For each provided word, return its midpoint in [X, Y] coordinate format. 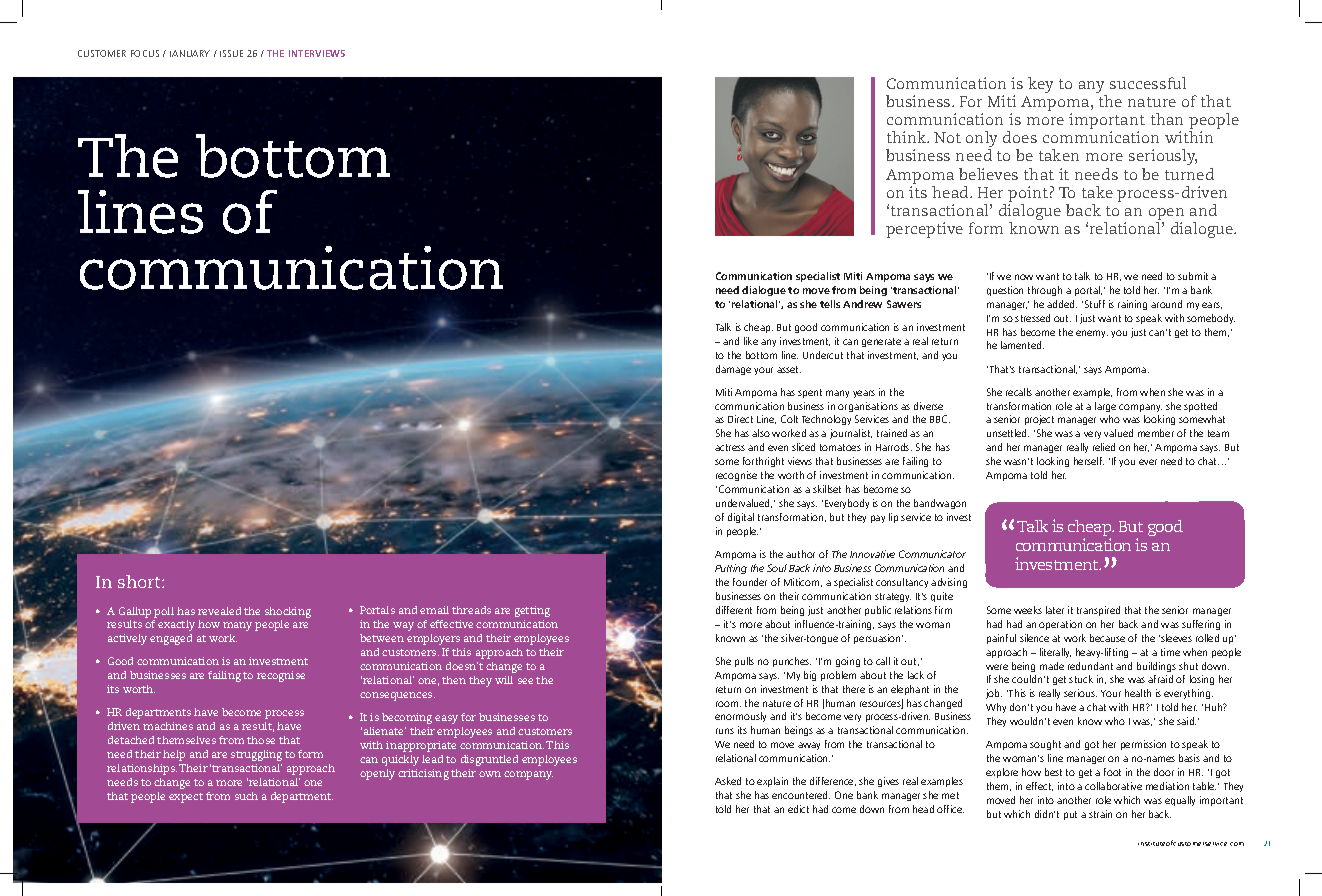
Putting [731, 569]
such [246, 796]
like [751, 341]
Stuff [1095, 304]
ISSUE [231, 53]
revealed [219, 611]
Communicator [932, 554]
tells [830, 304]
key [1040, 85]
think [907, 137]
